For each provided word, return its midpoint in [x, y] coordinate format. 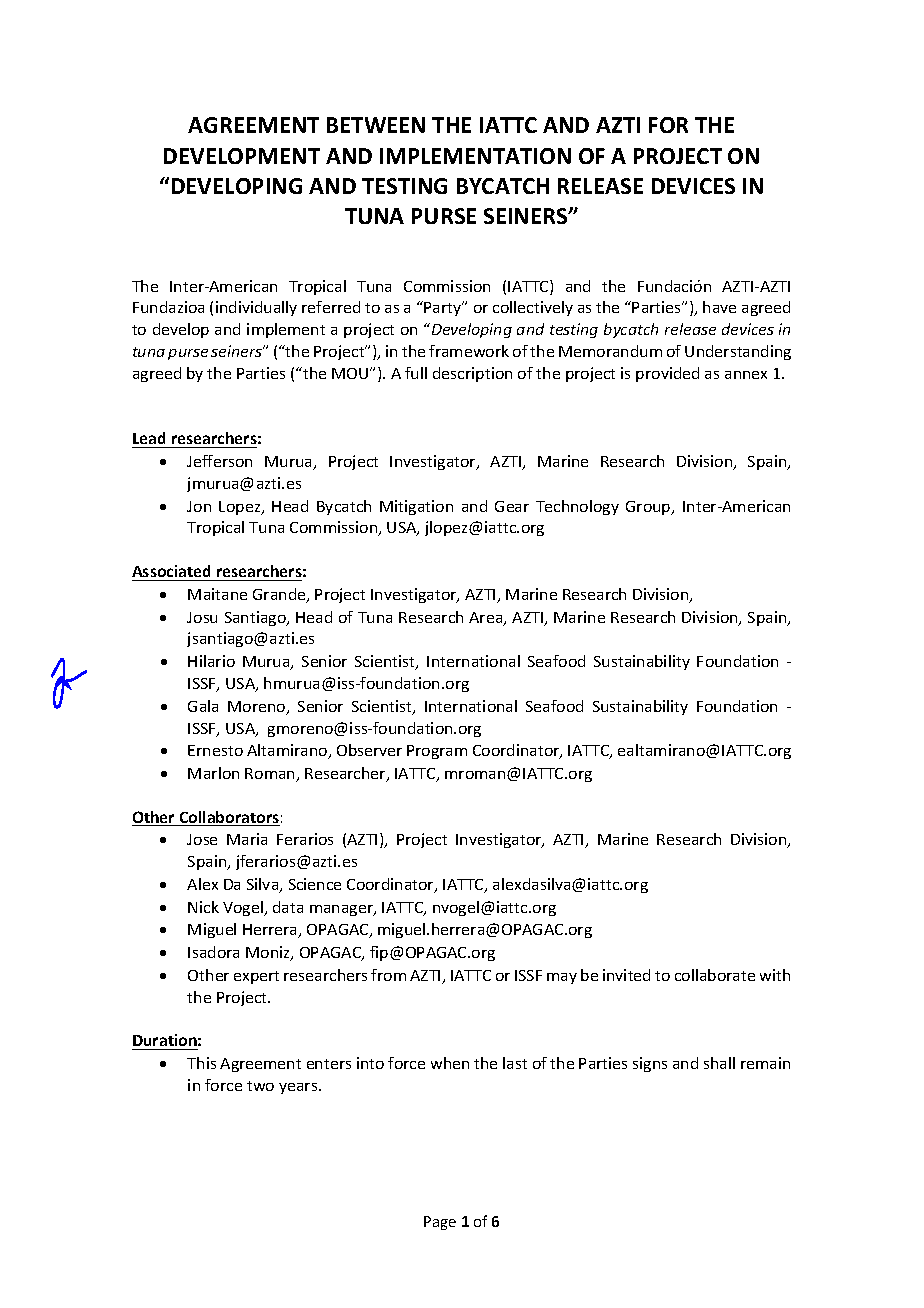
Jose [202, 839]
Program [437, 752]
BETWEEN [376, 125]
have [719, 307]
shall [719, 1063]
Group [649, 508]
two [260, 1086]
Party [444, 308]
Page [440, 1223]
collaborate [715, 975]
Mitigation [416, 507]
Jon [199, 506]
